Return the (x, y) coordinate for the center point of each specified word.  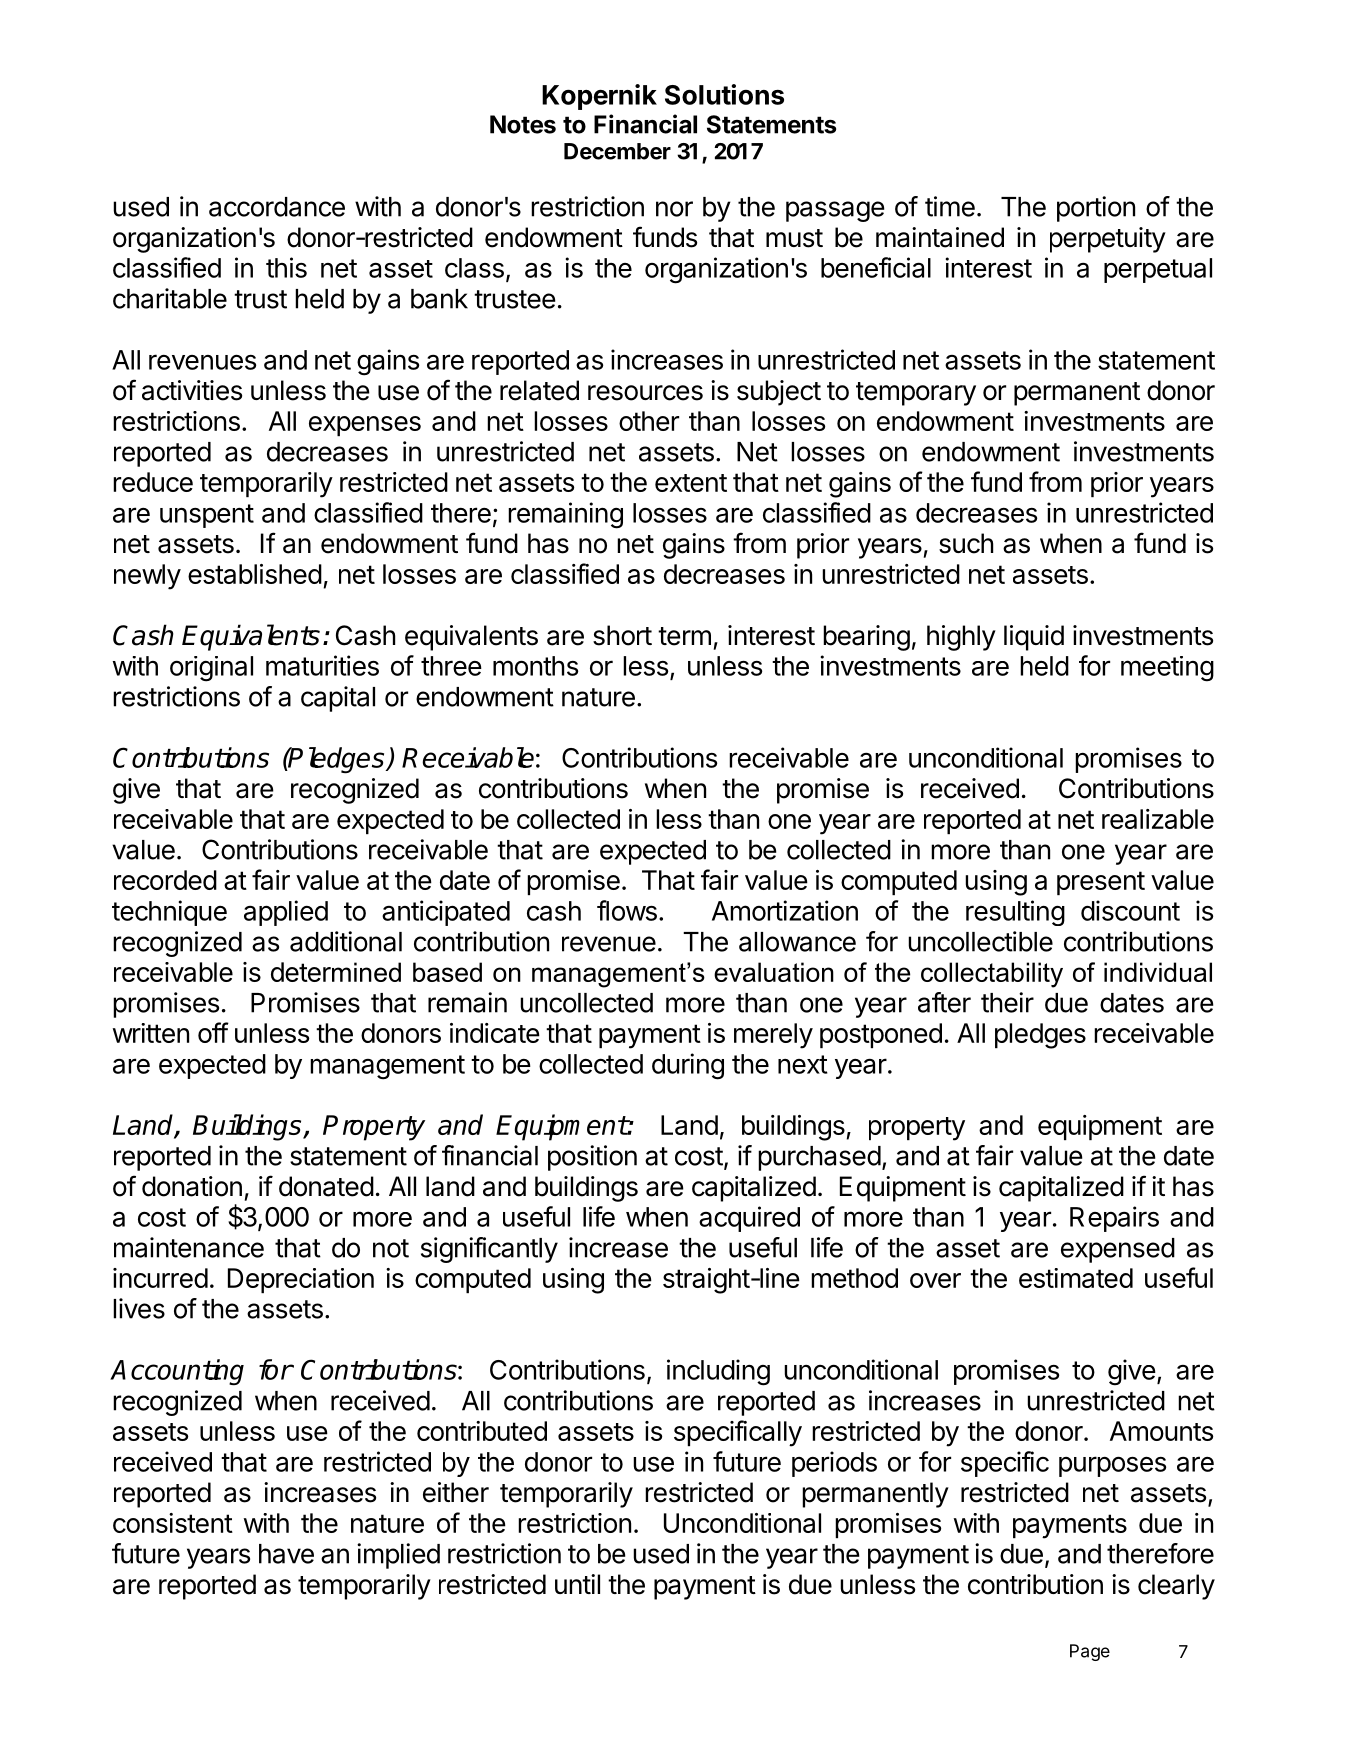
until (577, 1584)
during (688, 1066)
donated (326, 1186)
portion (1096, 209)
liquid (1034, 638)
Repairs (1114, 1219)
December (617, 151)
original (211, 669)
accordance (277, 207)
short (622, 635)
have (286, 1554)
